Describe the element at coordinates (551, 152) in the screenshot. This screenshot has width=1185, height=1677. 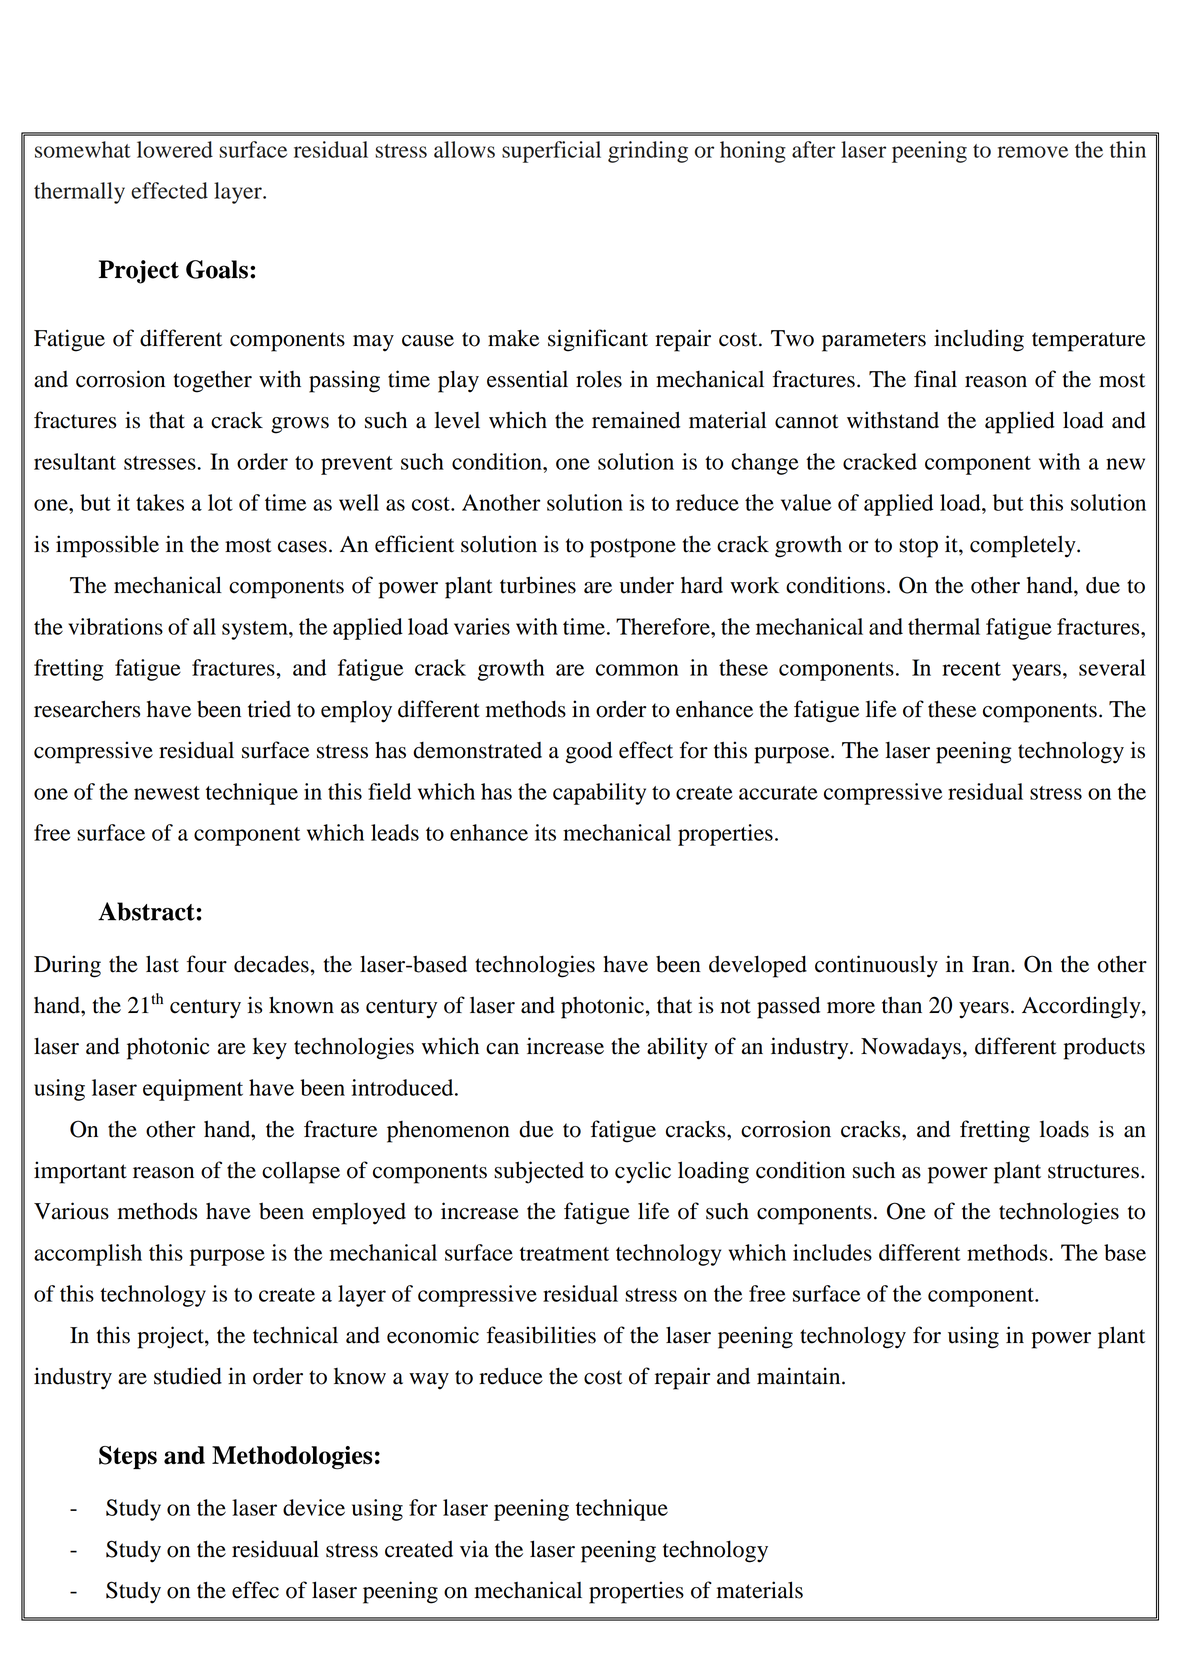
I see `superficial` at that location.
